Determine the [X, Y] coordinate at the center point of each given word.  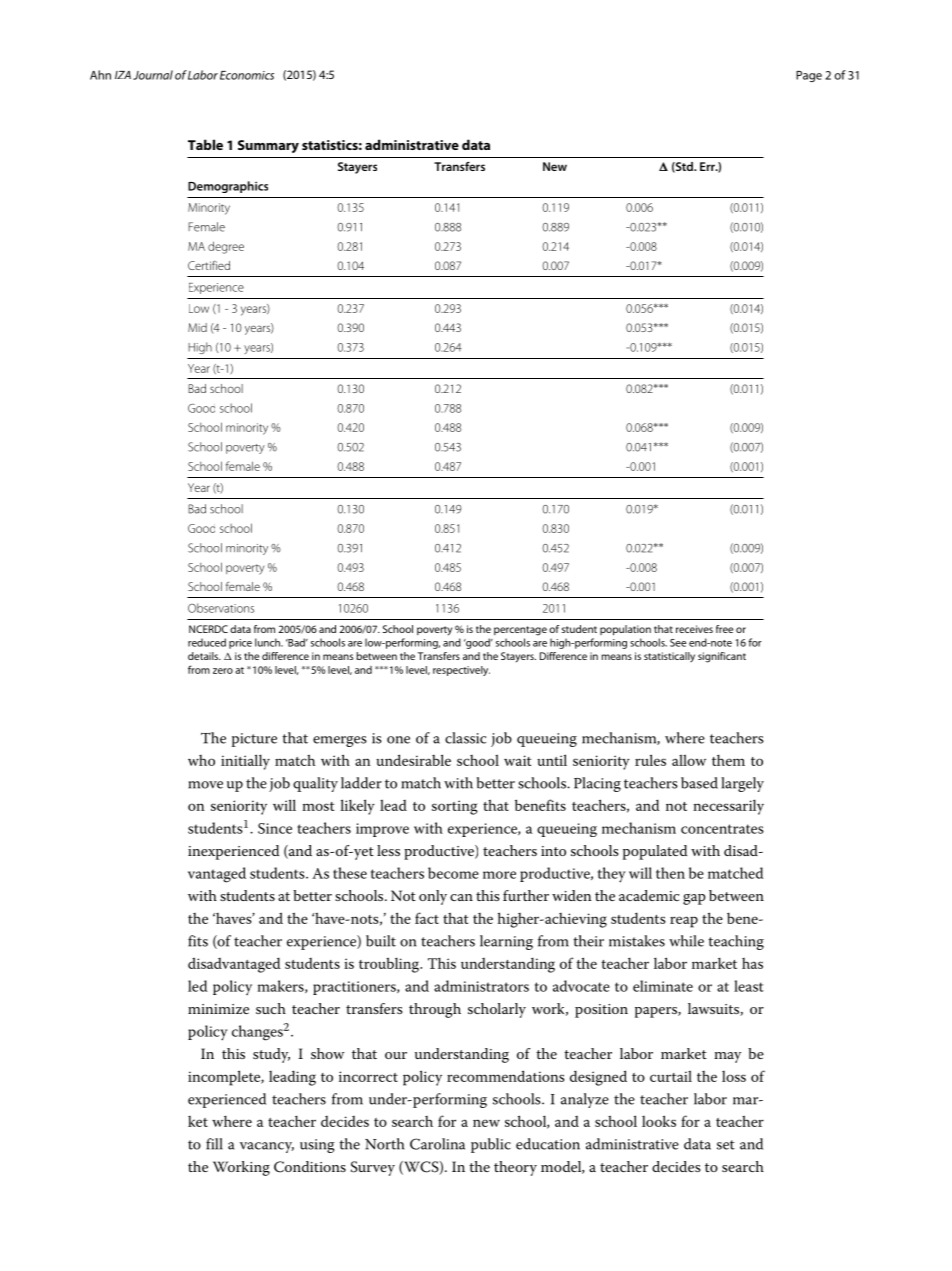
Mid [197, 327]
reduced [207, 642]
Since [275, 828]
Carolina [437, 1144]
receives [694, 629]
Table [205, 144]
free [724, 629]
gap [694, 899]
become [453, 873]
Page [809, 76]
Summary [268, 146]
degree [226, 247]
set [726, 1145]
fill [214, 1144]
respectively [461, 671]
